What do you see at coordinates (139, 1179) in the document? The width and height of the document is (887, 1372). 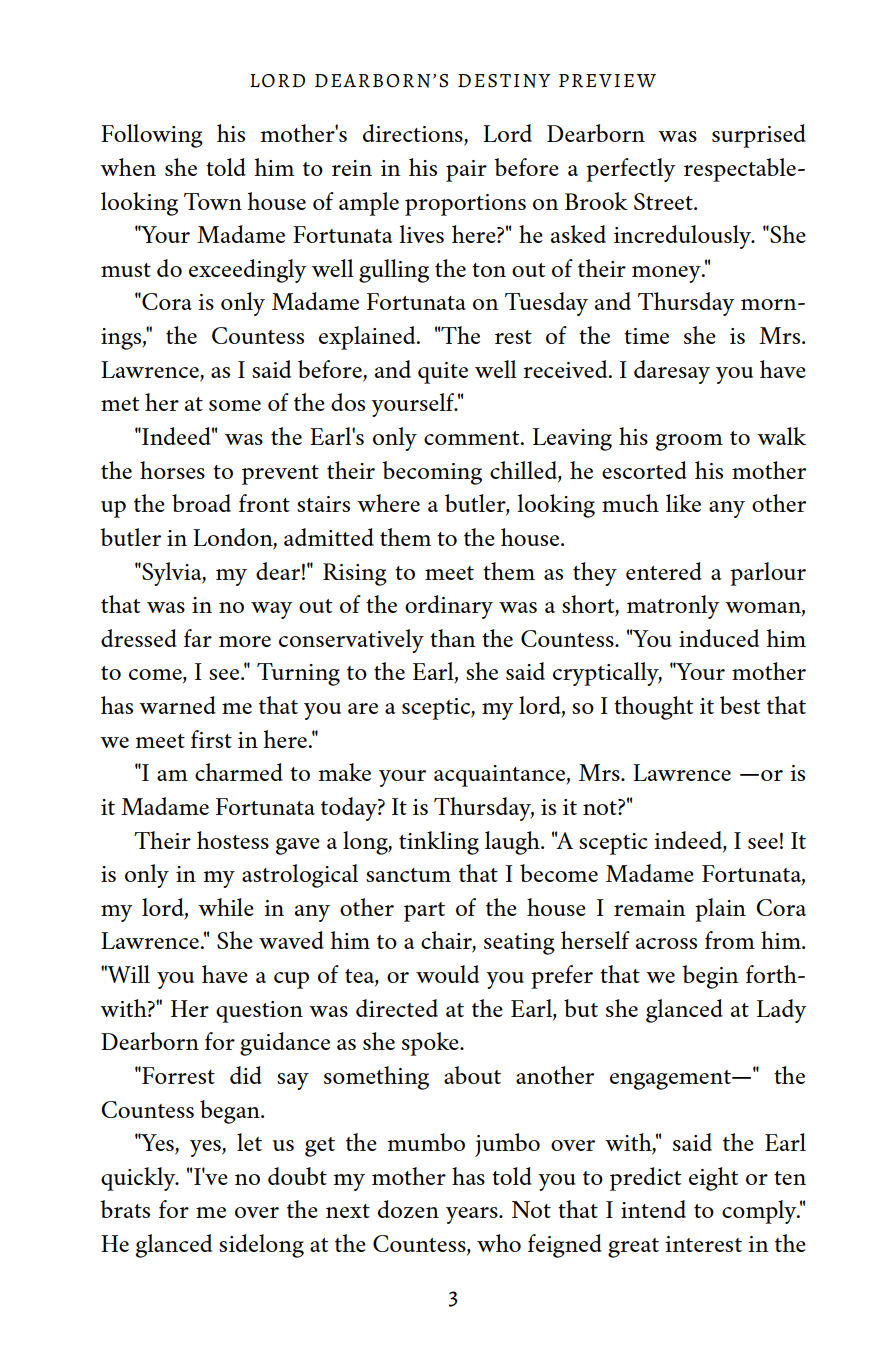 I see `quickly` at bounding box center [139, 1179].
